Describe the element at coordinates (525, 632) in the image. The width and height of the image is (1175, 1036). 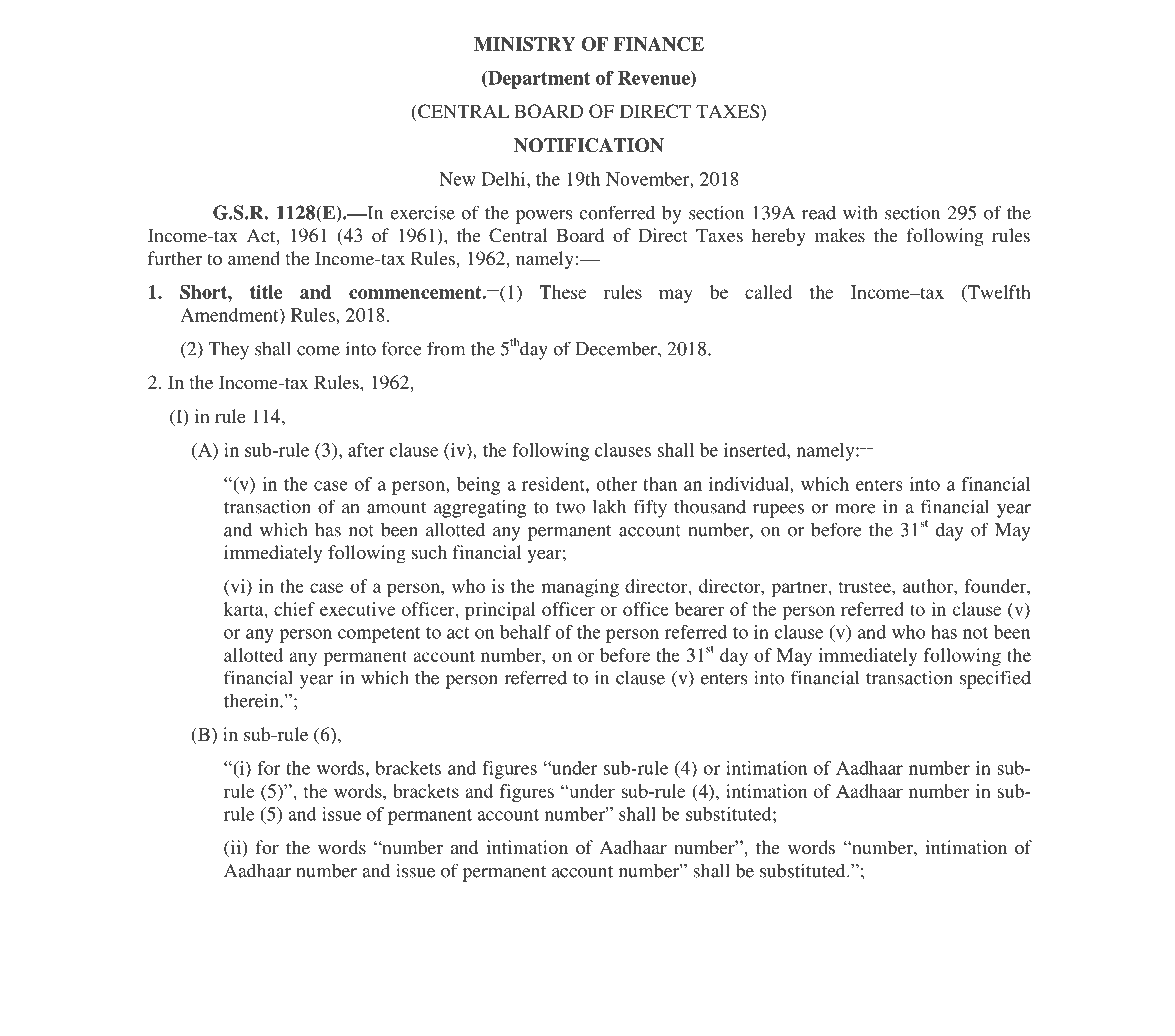
I see `behalf` at that location.
